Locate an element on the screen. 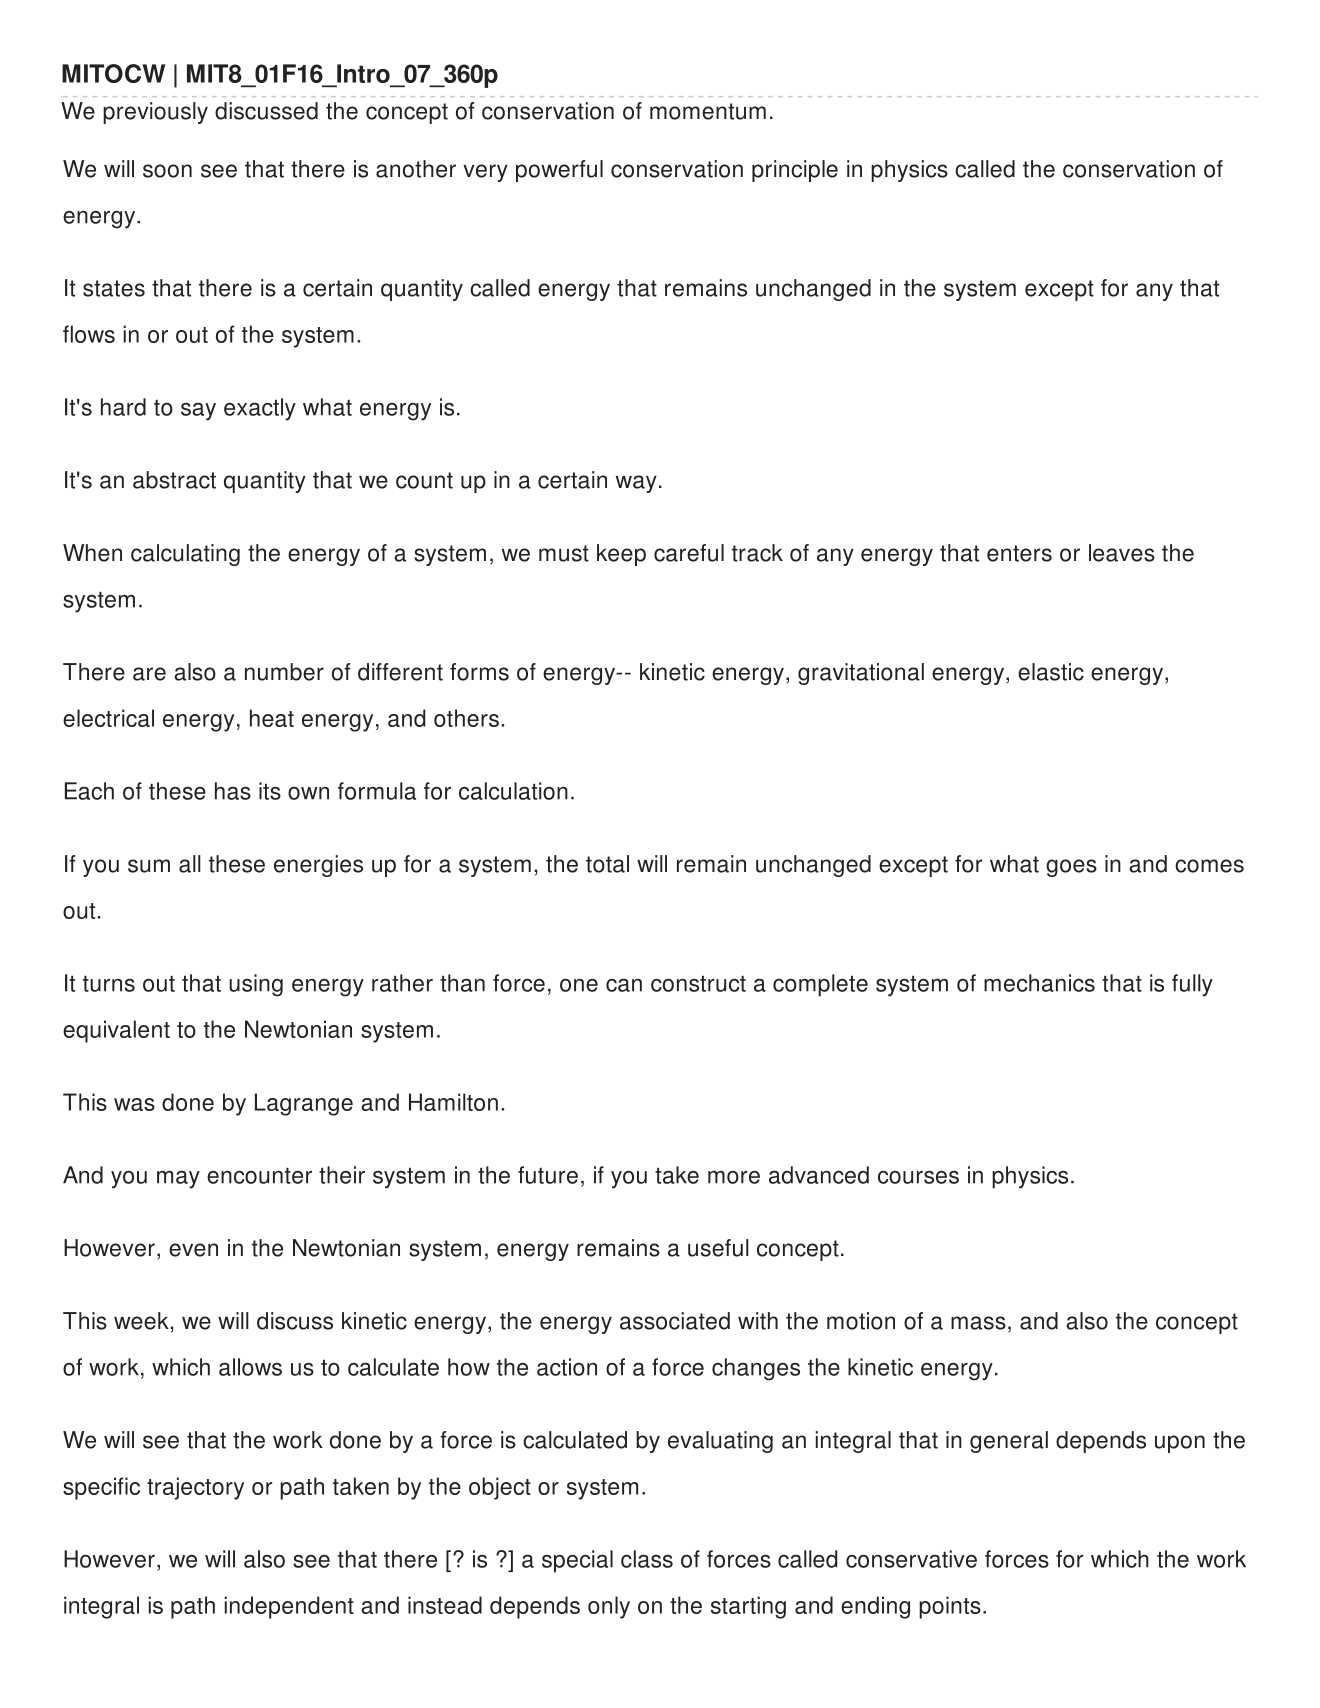 This screenshot has height=1708, width=1320. principle is located at coordinates (795, 171).
